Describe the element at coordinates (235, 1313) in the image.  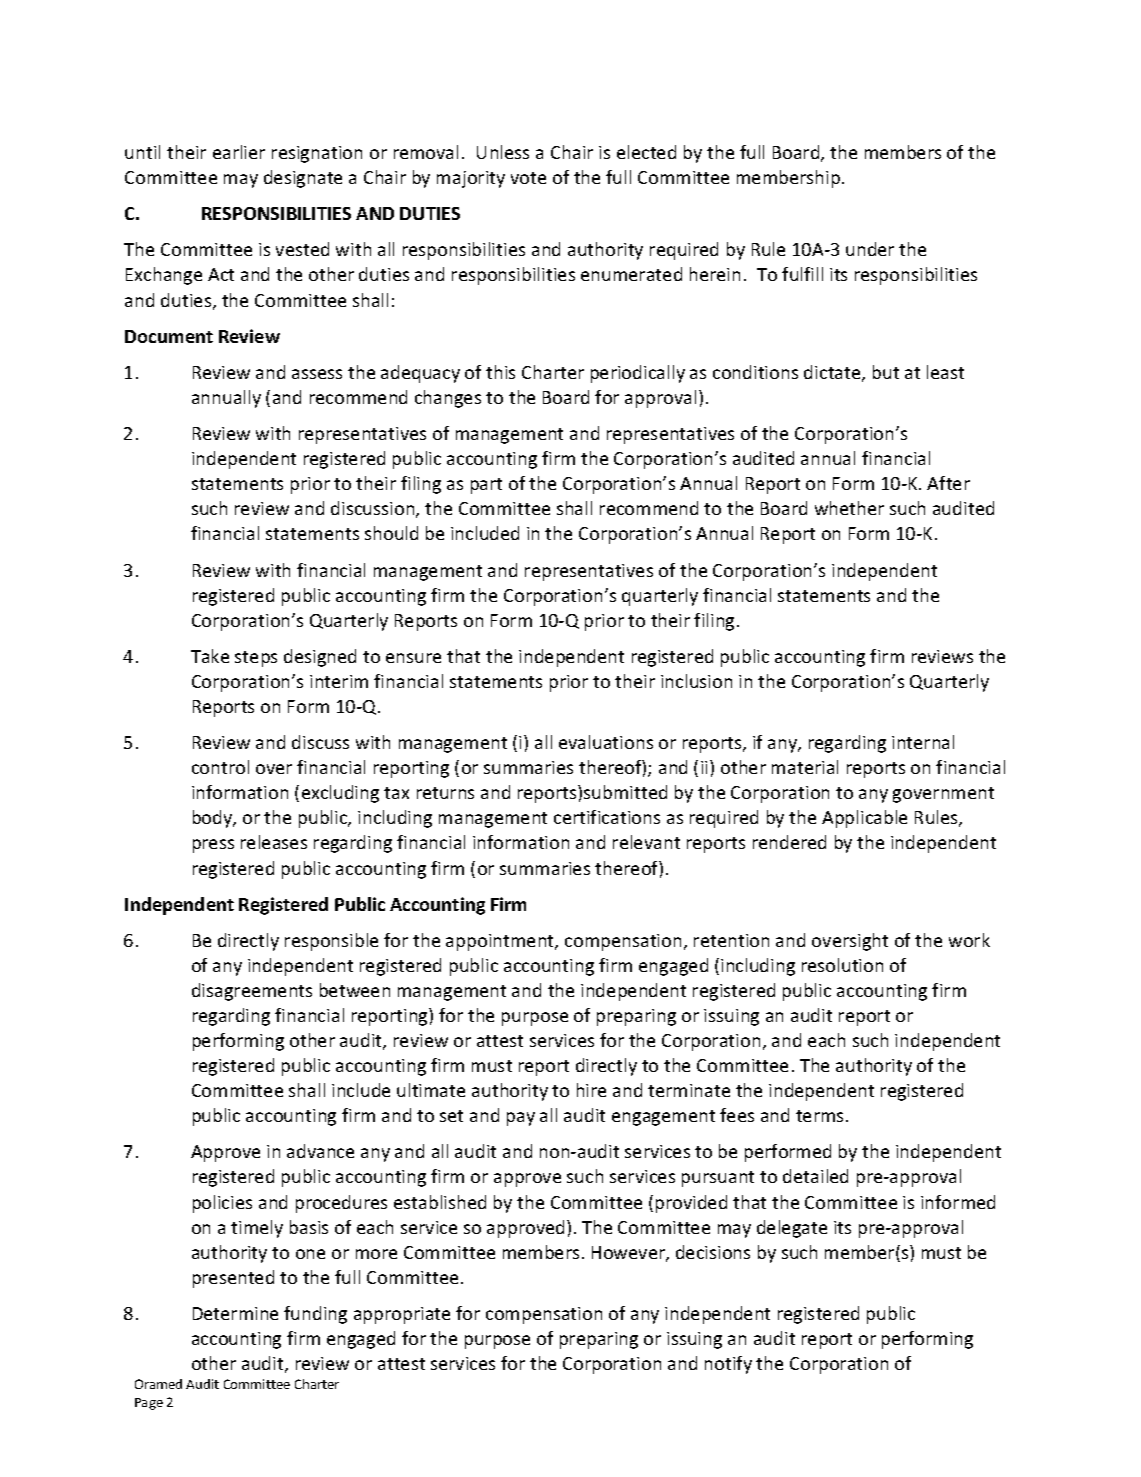
I see `Determine` at that location.
